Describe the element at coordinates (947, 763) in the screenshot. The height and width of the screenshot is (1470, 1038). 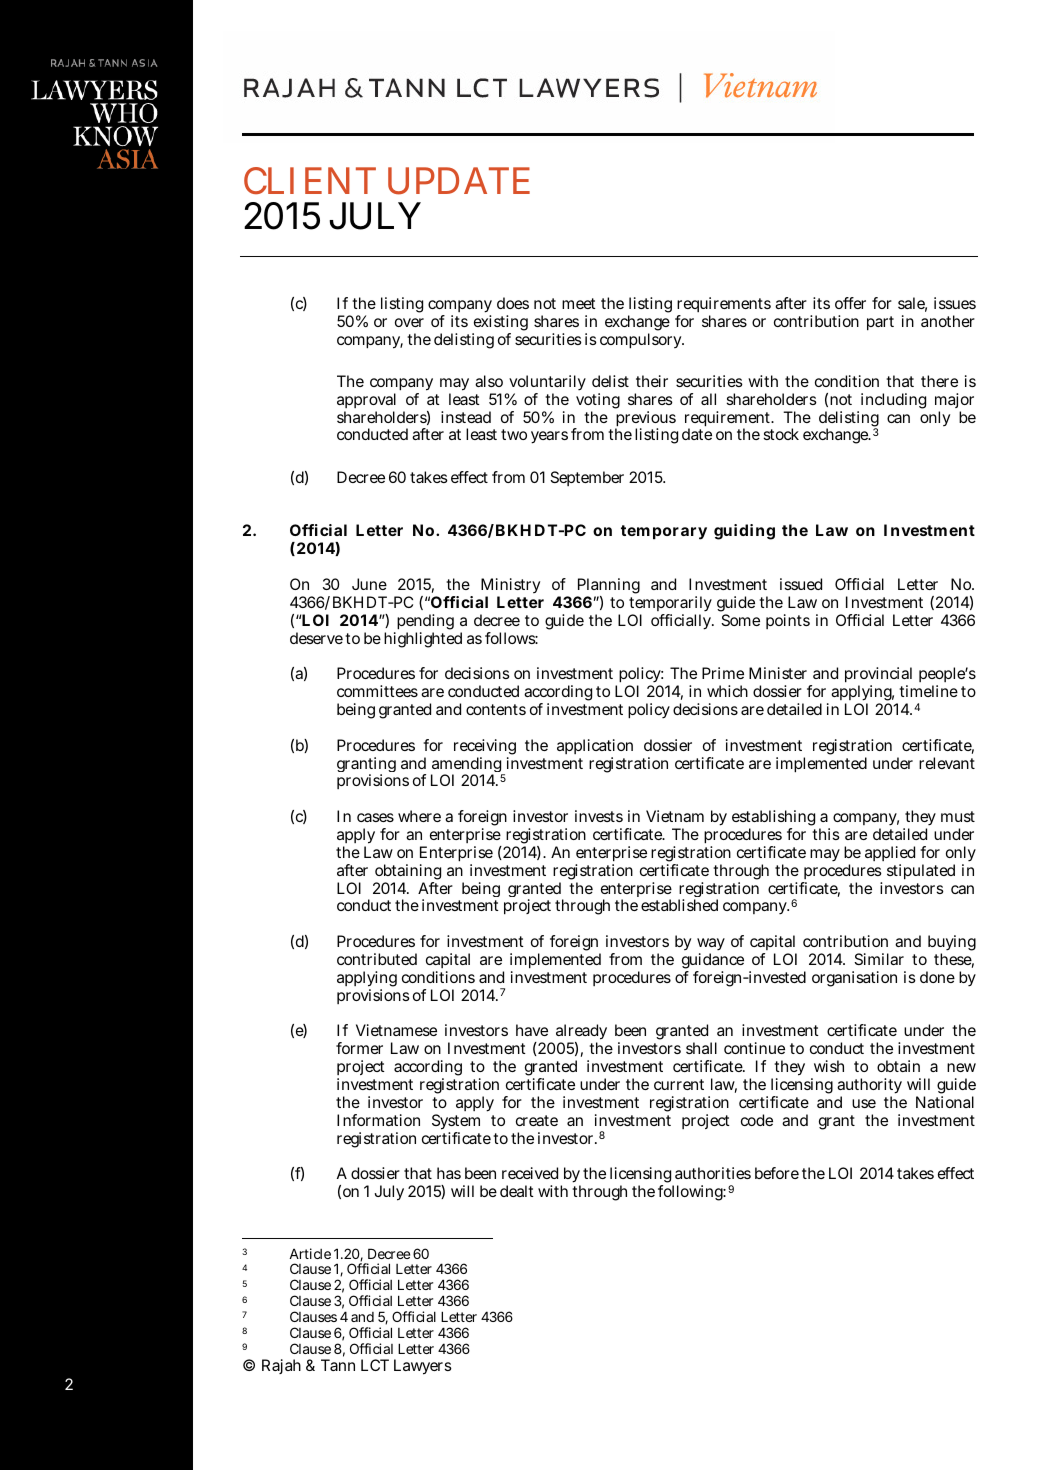
I see `relevant` at that location.
